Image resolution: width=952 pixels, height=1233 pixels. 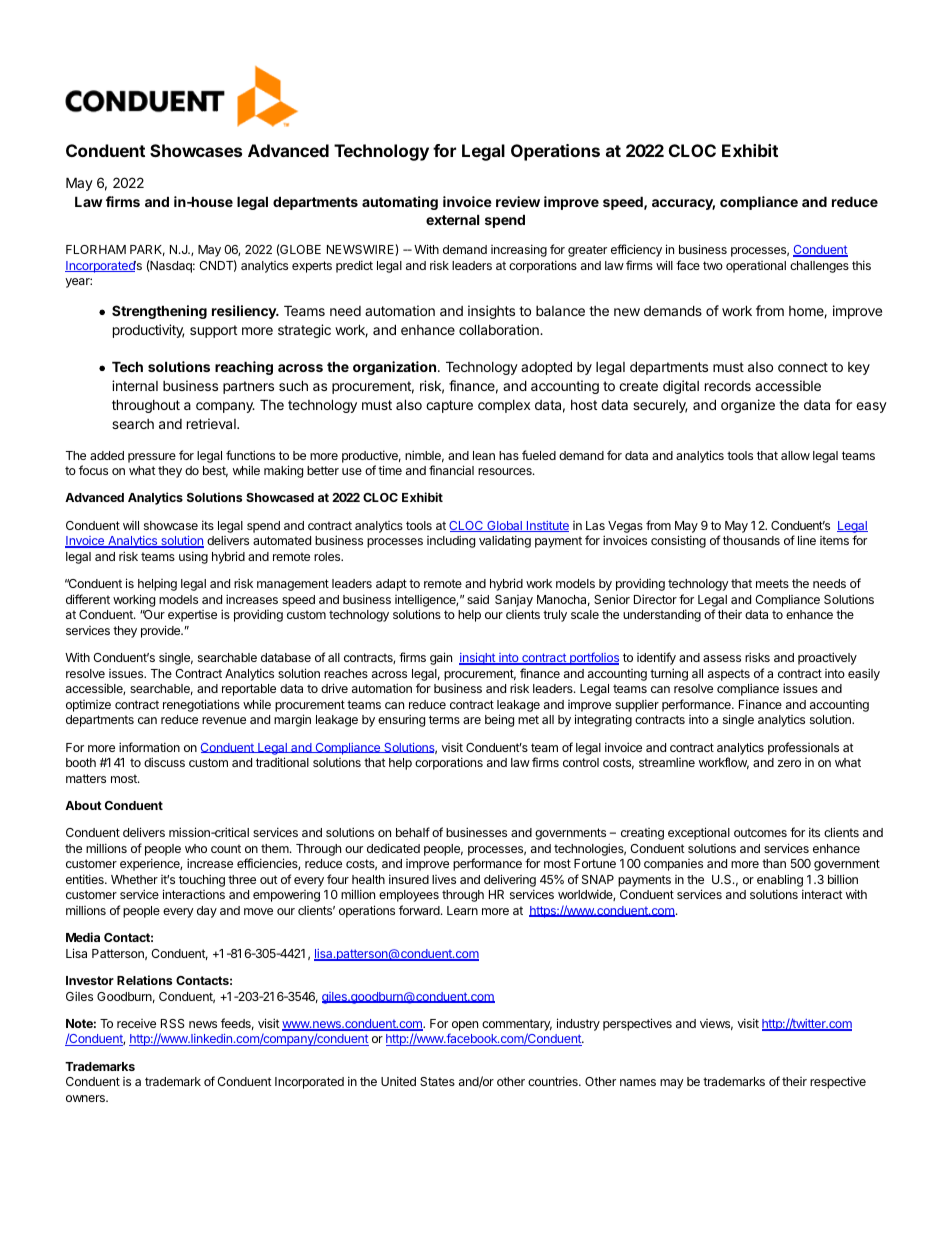 I want to click on provide, so click(x=162, y=631).
